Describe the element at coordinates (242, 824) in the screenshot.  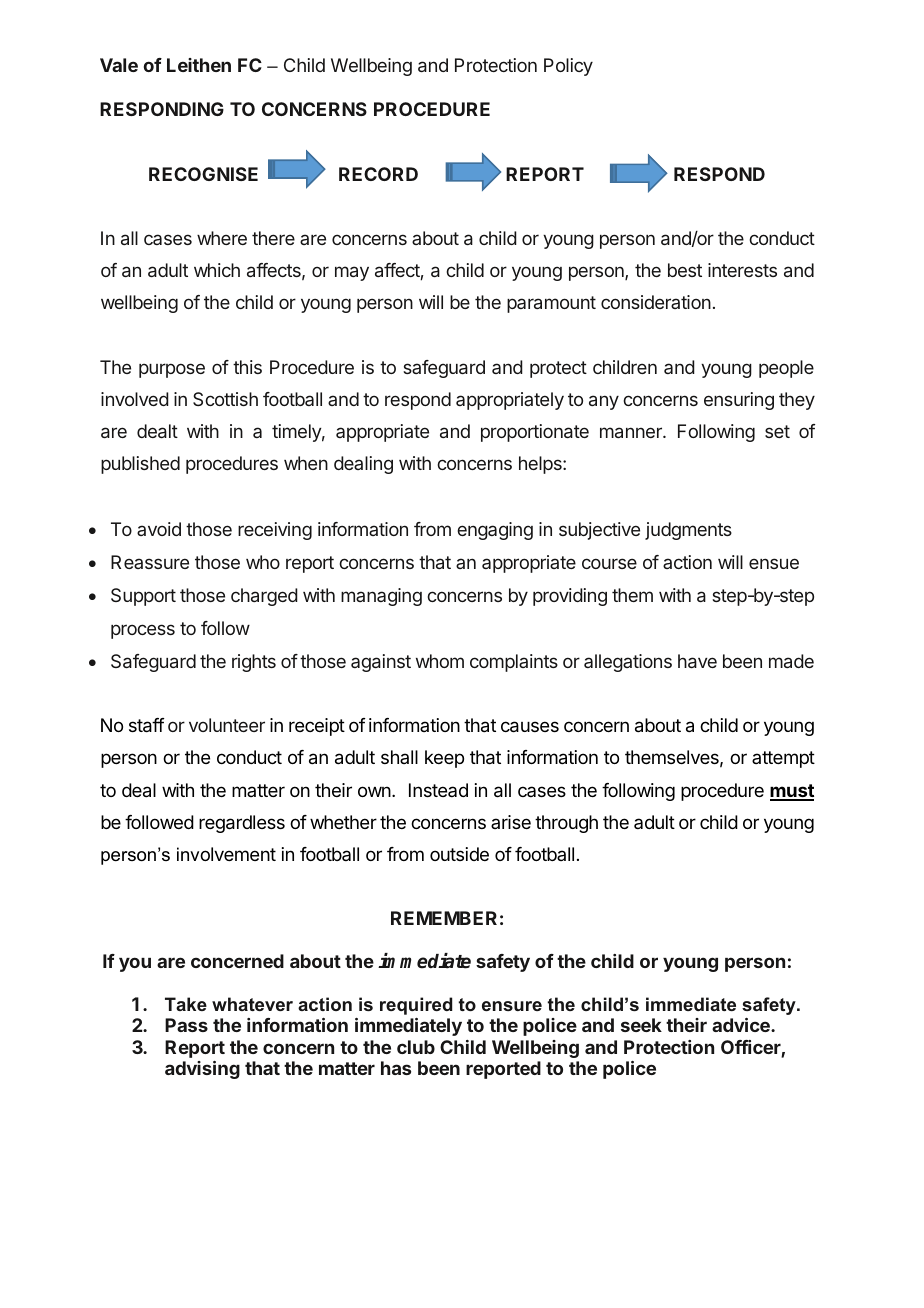
I see `regardless` at that location.
